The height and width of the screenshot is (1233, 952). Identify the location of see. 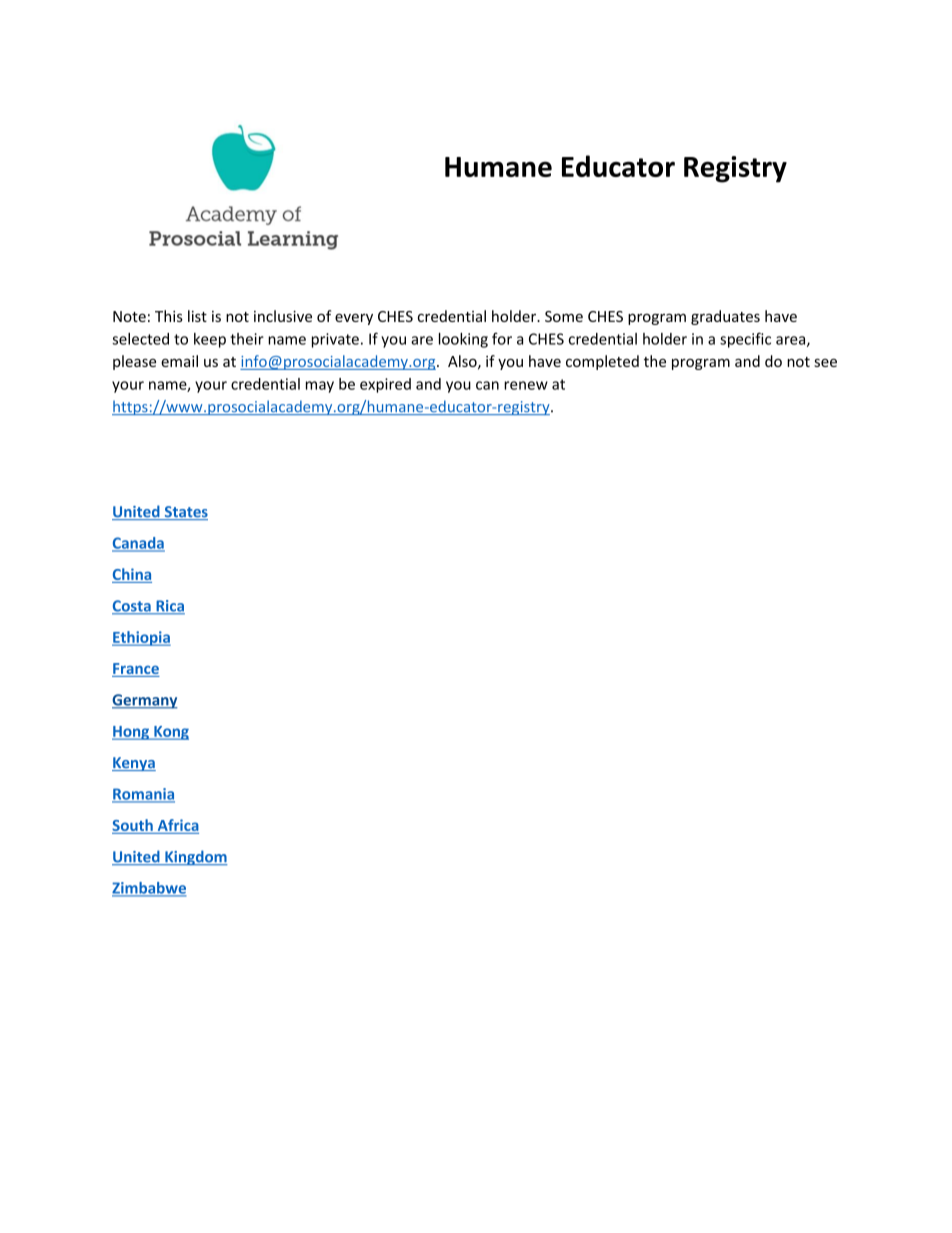
(825, 363).
